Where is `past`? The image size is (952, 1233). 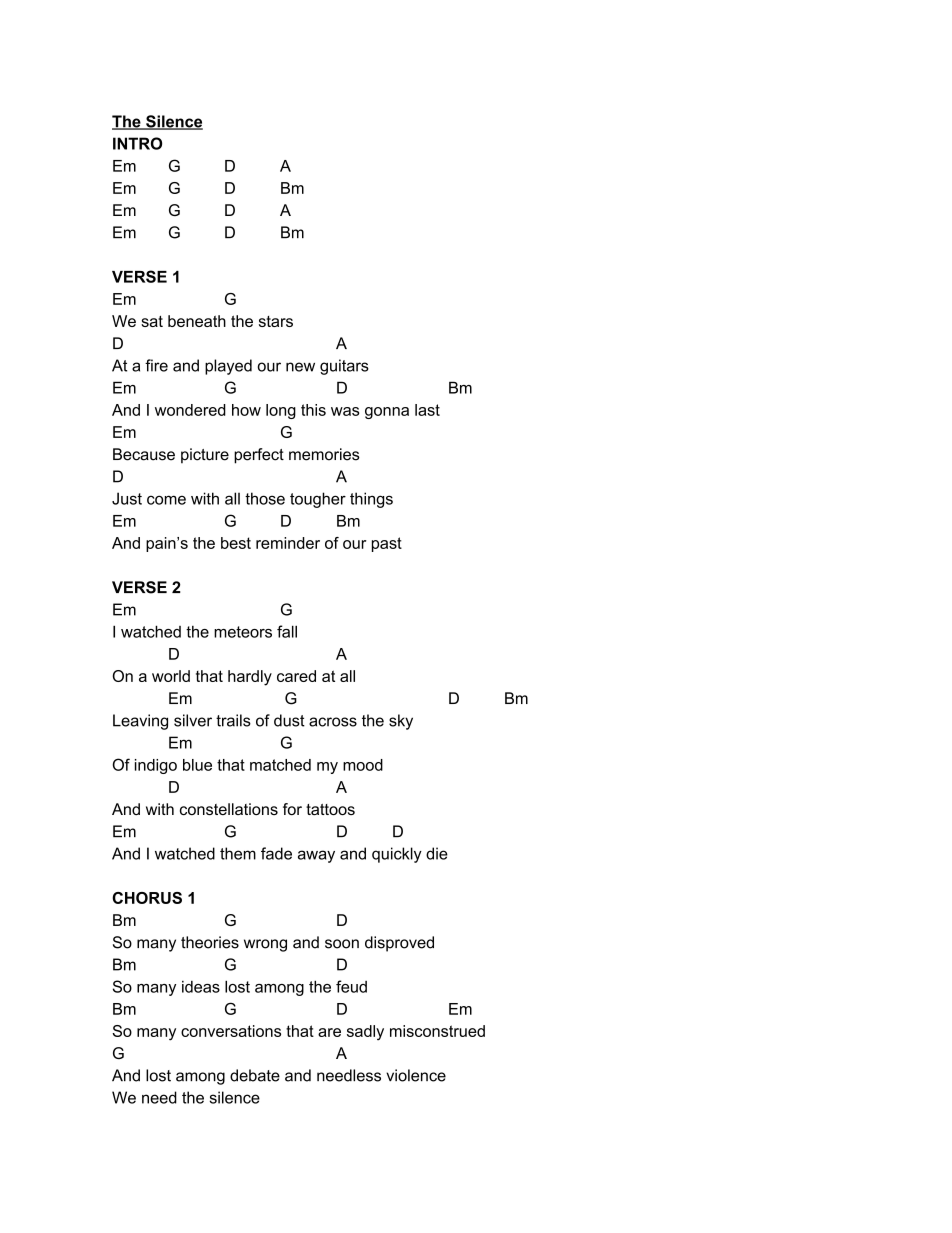 past is located at coordinates (387, 544).
